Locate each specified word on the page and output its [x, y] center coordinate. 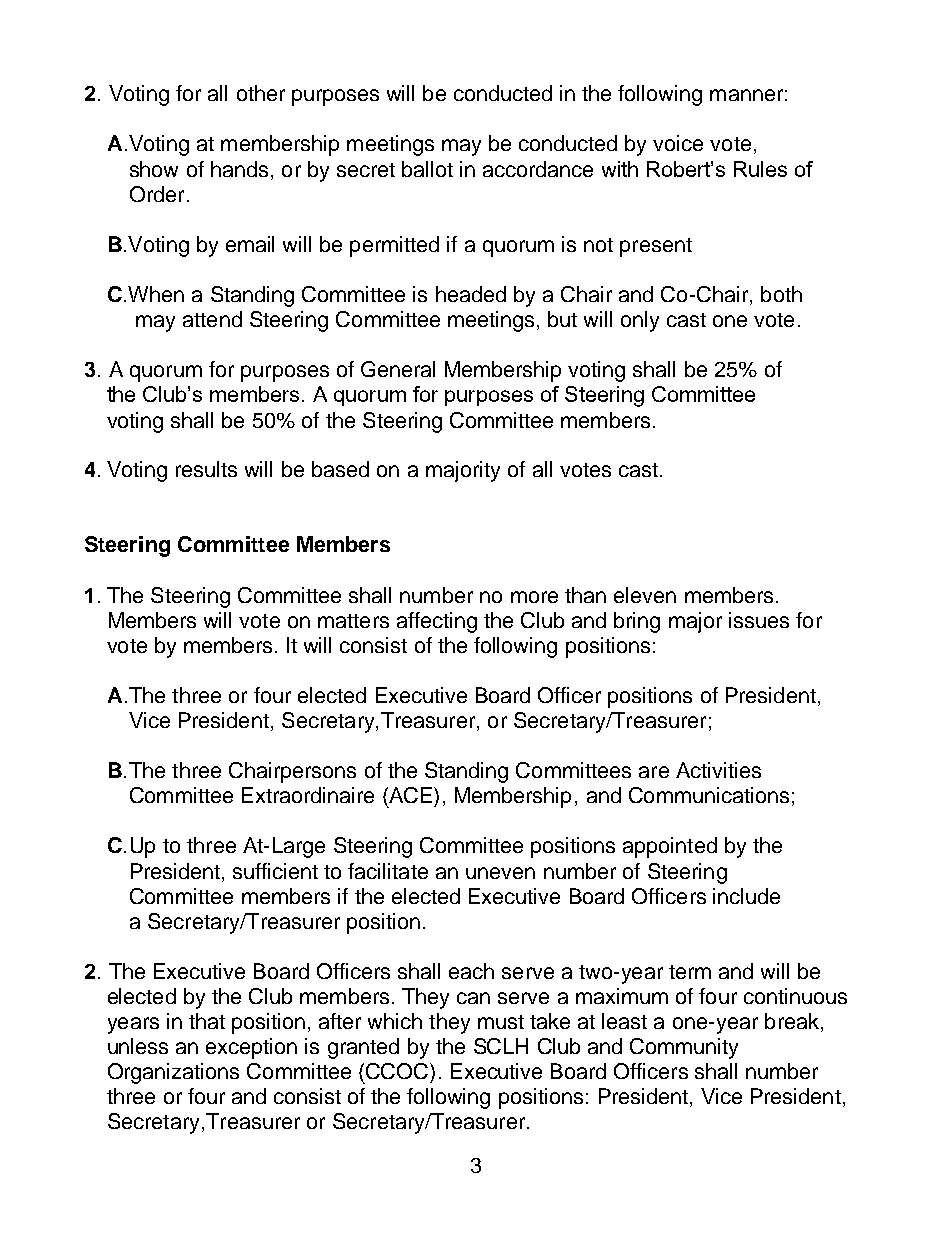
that [207, 1021]
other [261, 93]
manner [746, 95]
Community [684, 1048]
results [206, 469]
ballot [427, 169]
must [501, 1022]
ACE [409, 795]
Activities [718, 770]
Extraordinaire [308, 795]
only [640, 321]
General [398, 369]
